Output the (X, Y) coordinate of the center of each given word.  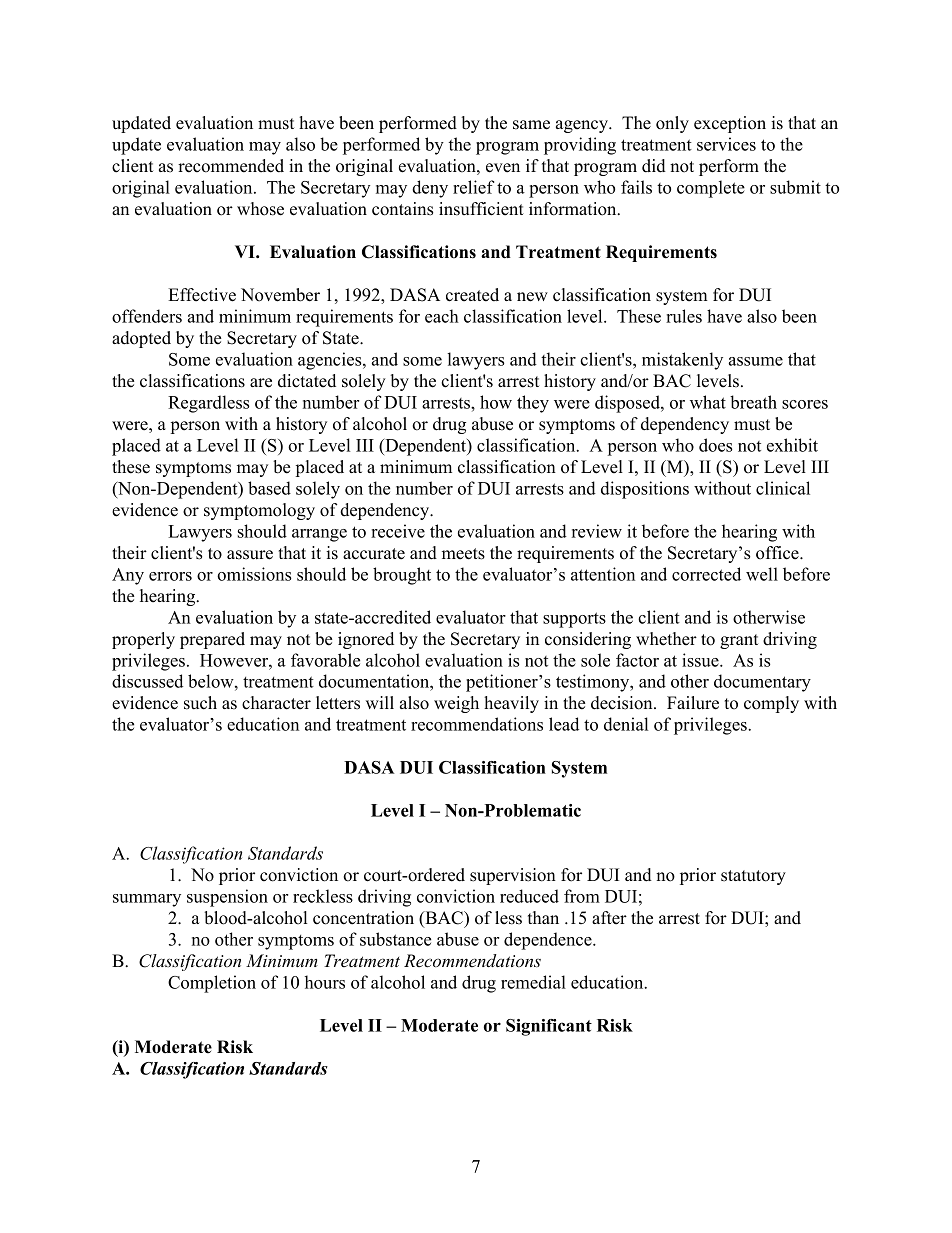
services (726, 144)
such (200, 703)
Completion (212, 984)
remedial (533, 982)
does (716, 445)
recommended (231, 166)
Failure (693, 703)
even (503, 168)
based (269, 488)
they (533, 404)
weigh (456, 704)
